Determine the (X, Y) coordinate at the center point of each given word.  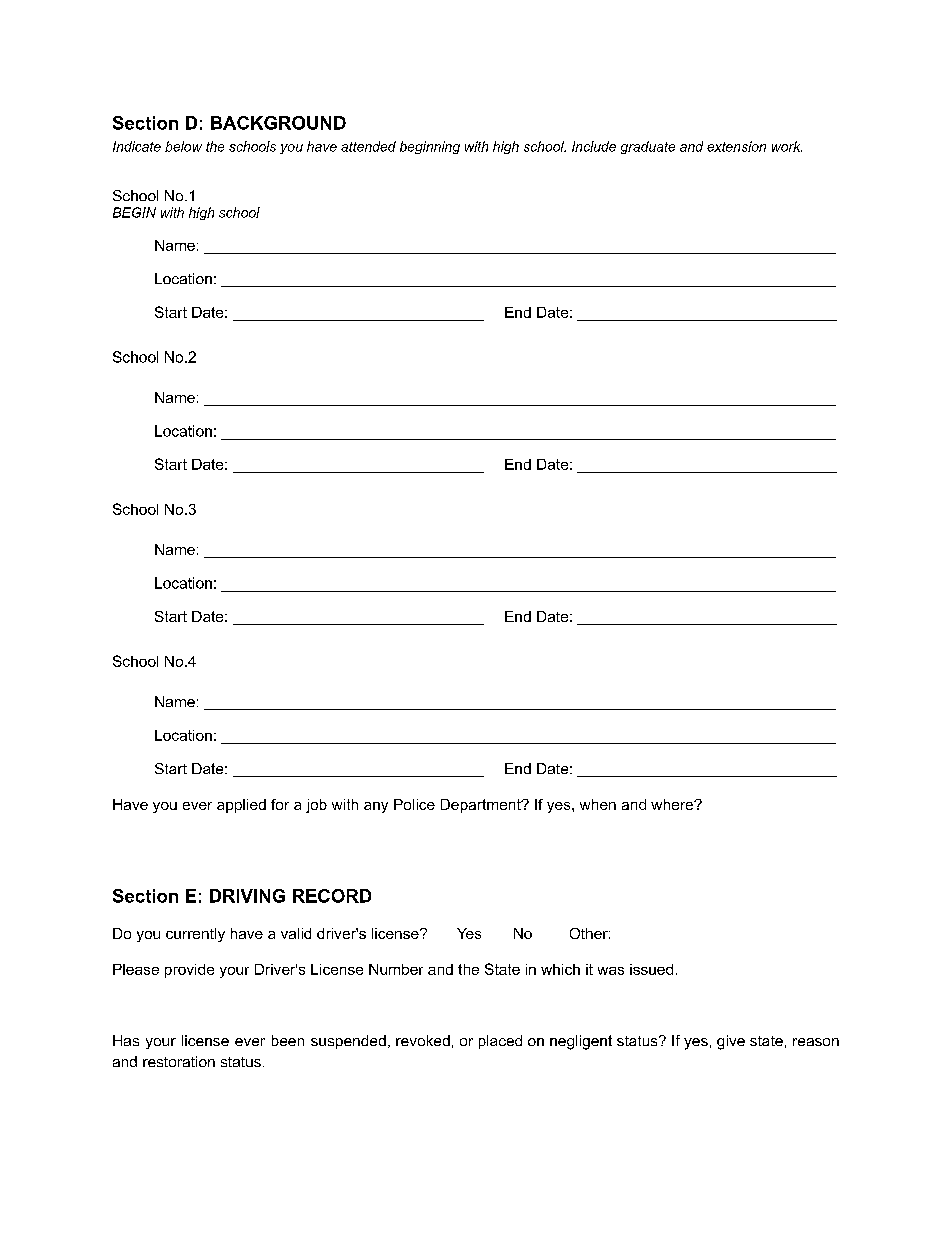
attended (368, 146)
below (183, 146)
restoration (179, 1061)
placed (500, 1042)
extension (736, 146)
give (731, 1042)
